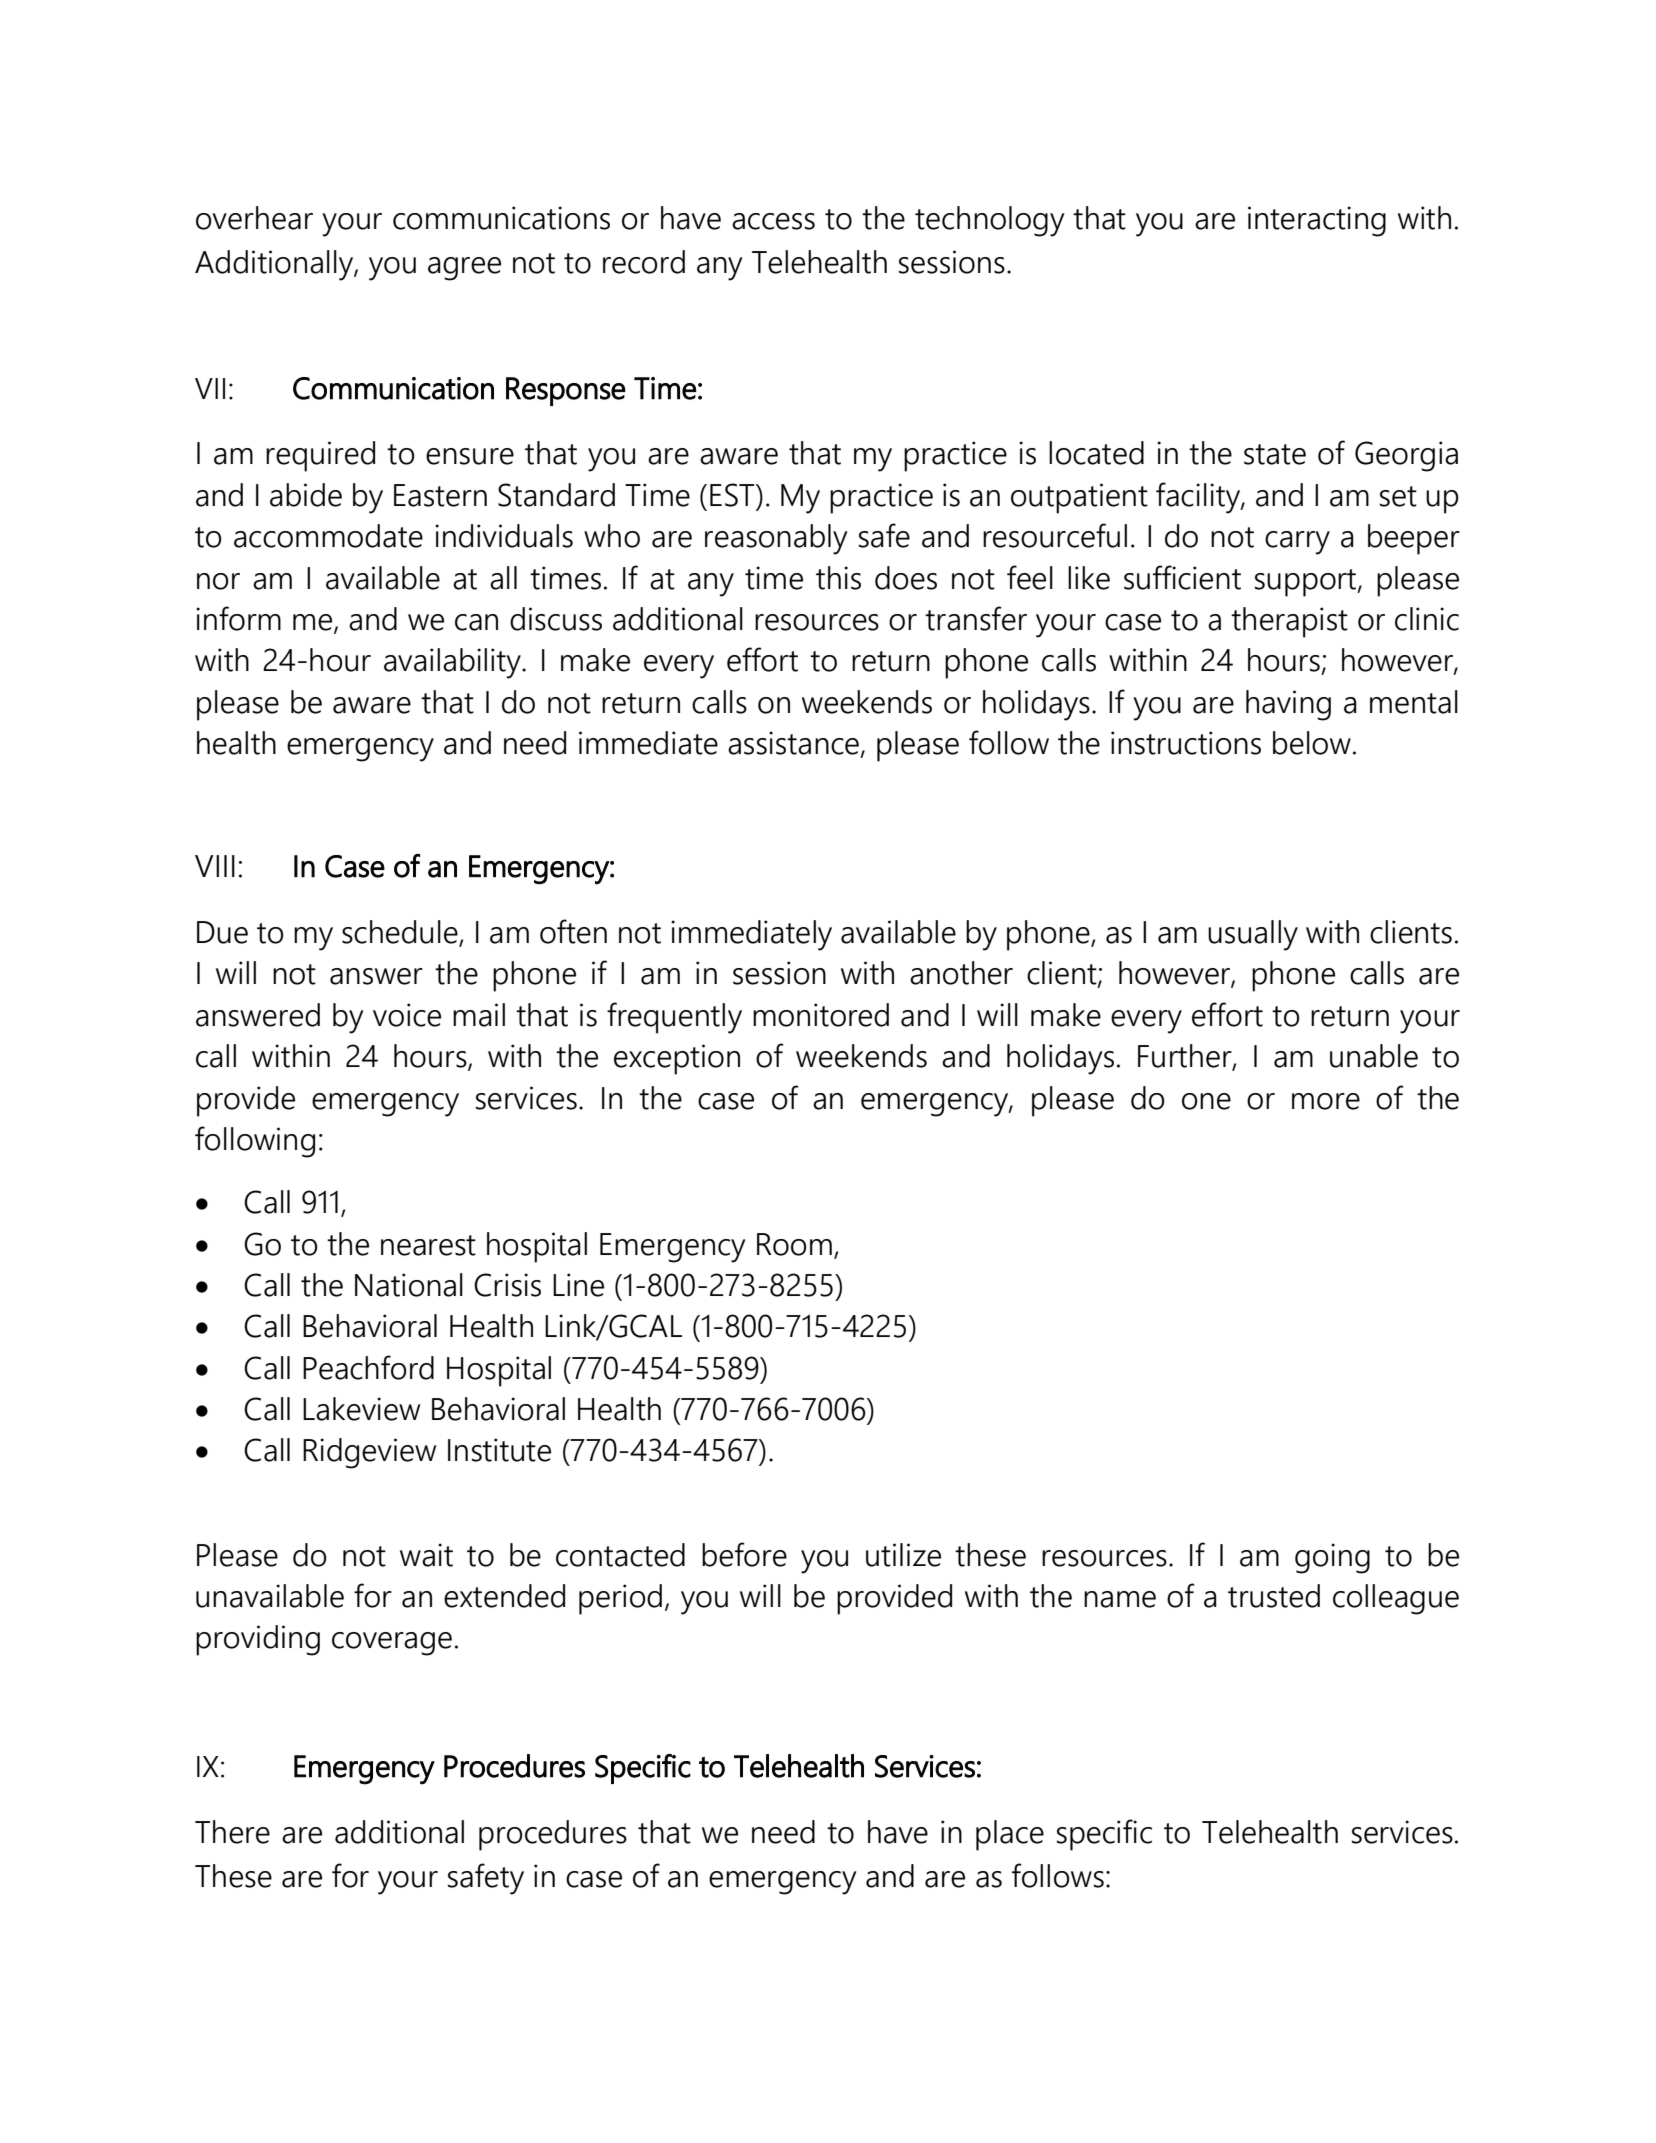 Image resolution: width=1656 pixels, height=2143 pixels. I want to click on There, so click(232, 1832).
